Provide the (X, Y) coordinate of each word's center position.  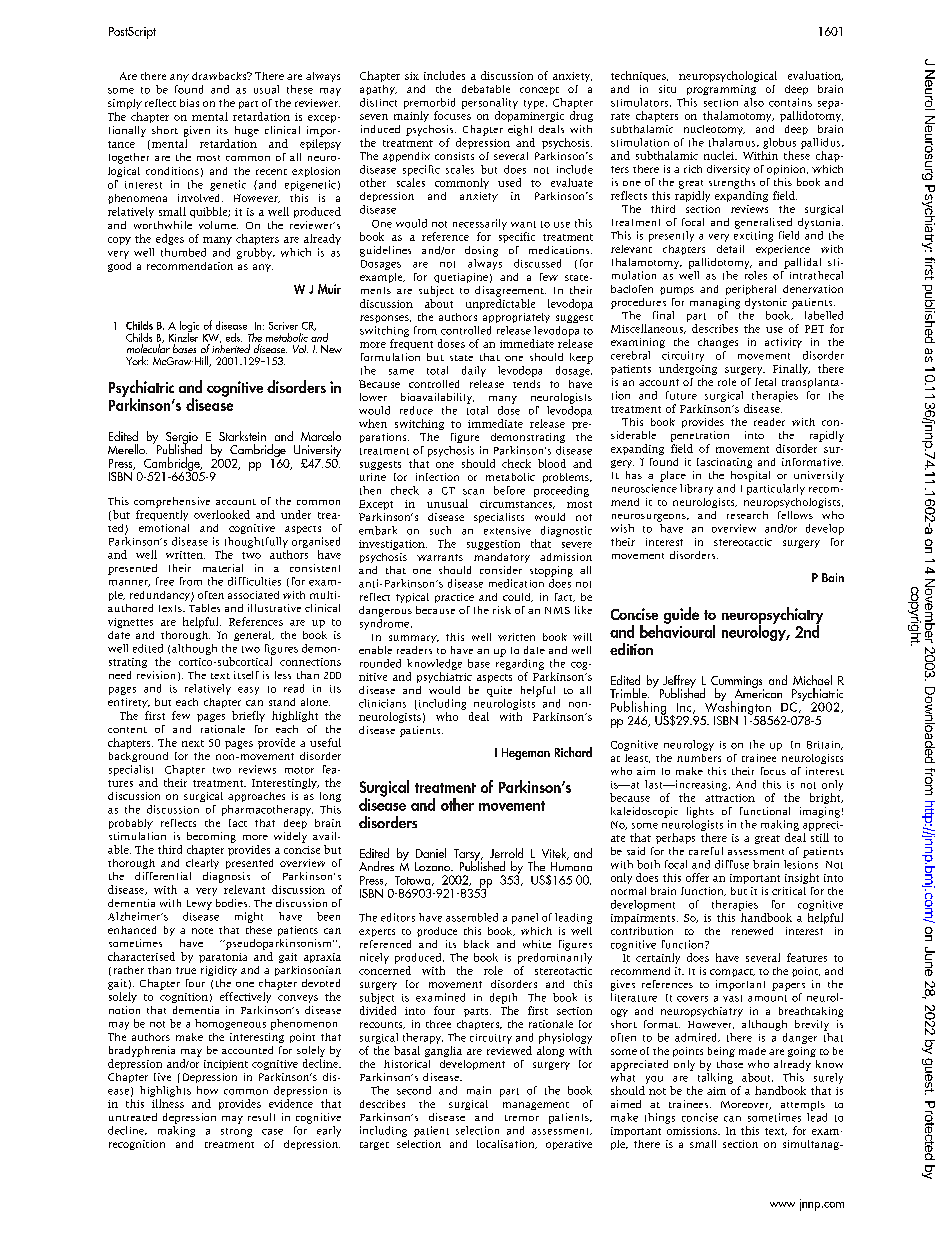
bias (189, 103)
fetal (765, 382)
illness (168, 1103)
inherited (231, 347)
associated (253, 595)
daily (474, 371)
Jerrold (506, 853)
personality (490, 103)
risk (502, 610)
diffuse (732, 864)
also (754, 102)
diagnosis (226, 877)
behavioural (677, 630)
